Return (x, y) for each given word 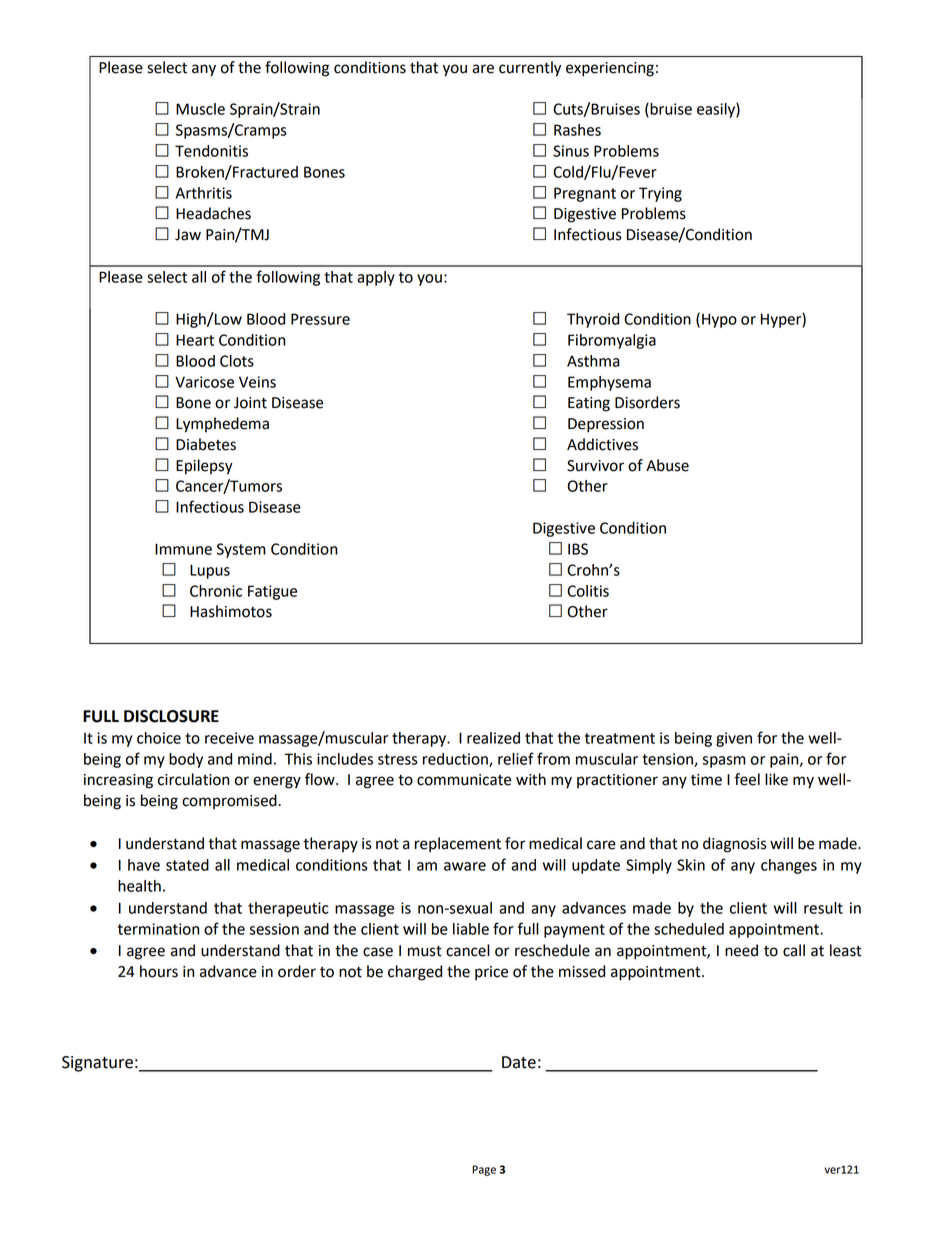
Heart (195, 340)
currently (530, 69)
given (734, 739)
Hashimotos (231, 611)
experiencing (610, 69)
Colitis (588, 591)
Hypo (719, 320)
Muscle (200, 109)
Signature (97, 1064)
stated (187, 865)
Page (484, 1170)
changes (789, 866)
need (741, 950)
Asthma (593, 361)
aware (465, 866)
